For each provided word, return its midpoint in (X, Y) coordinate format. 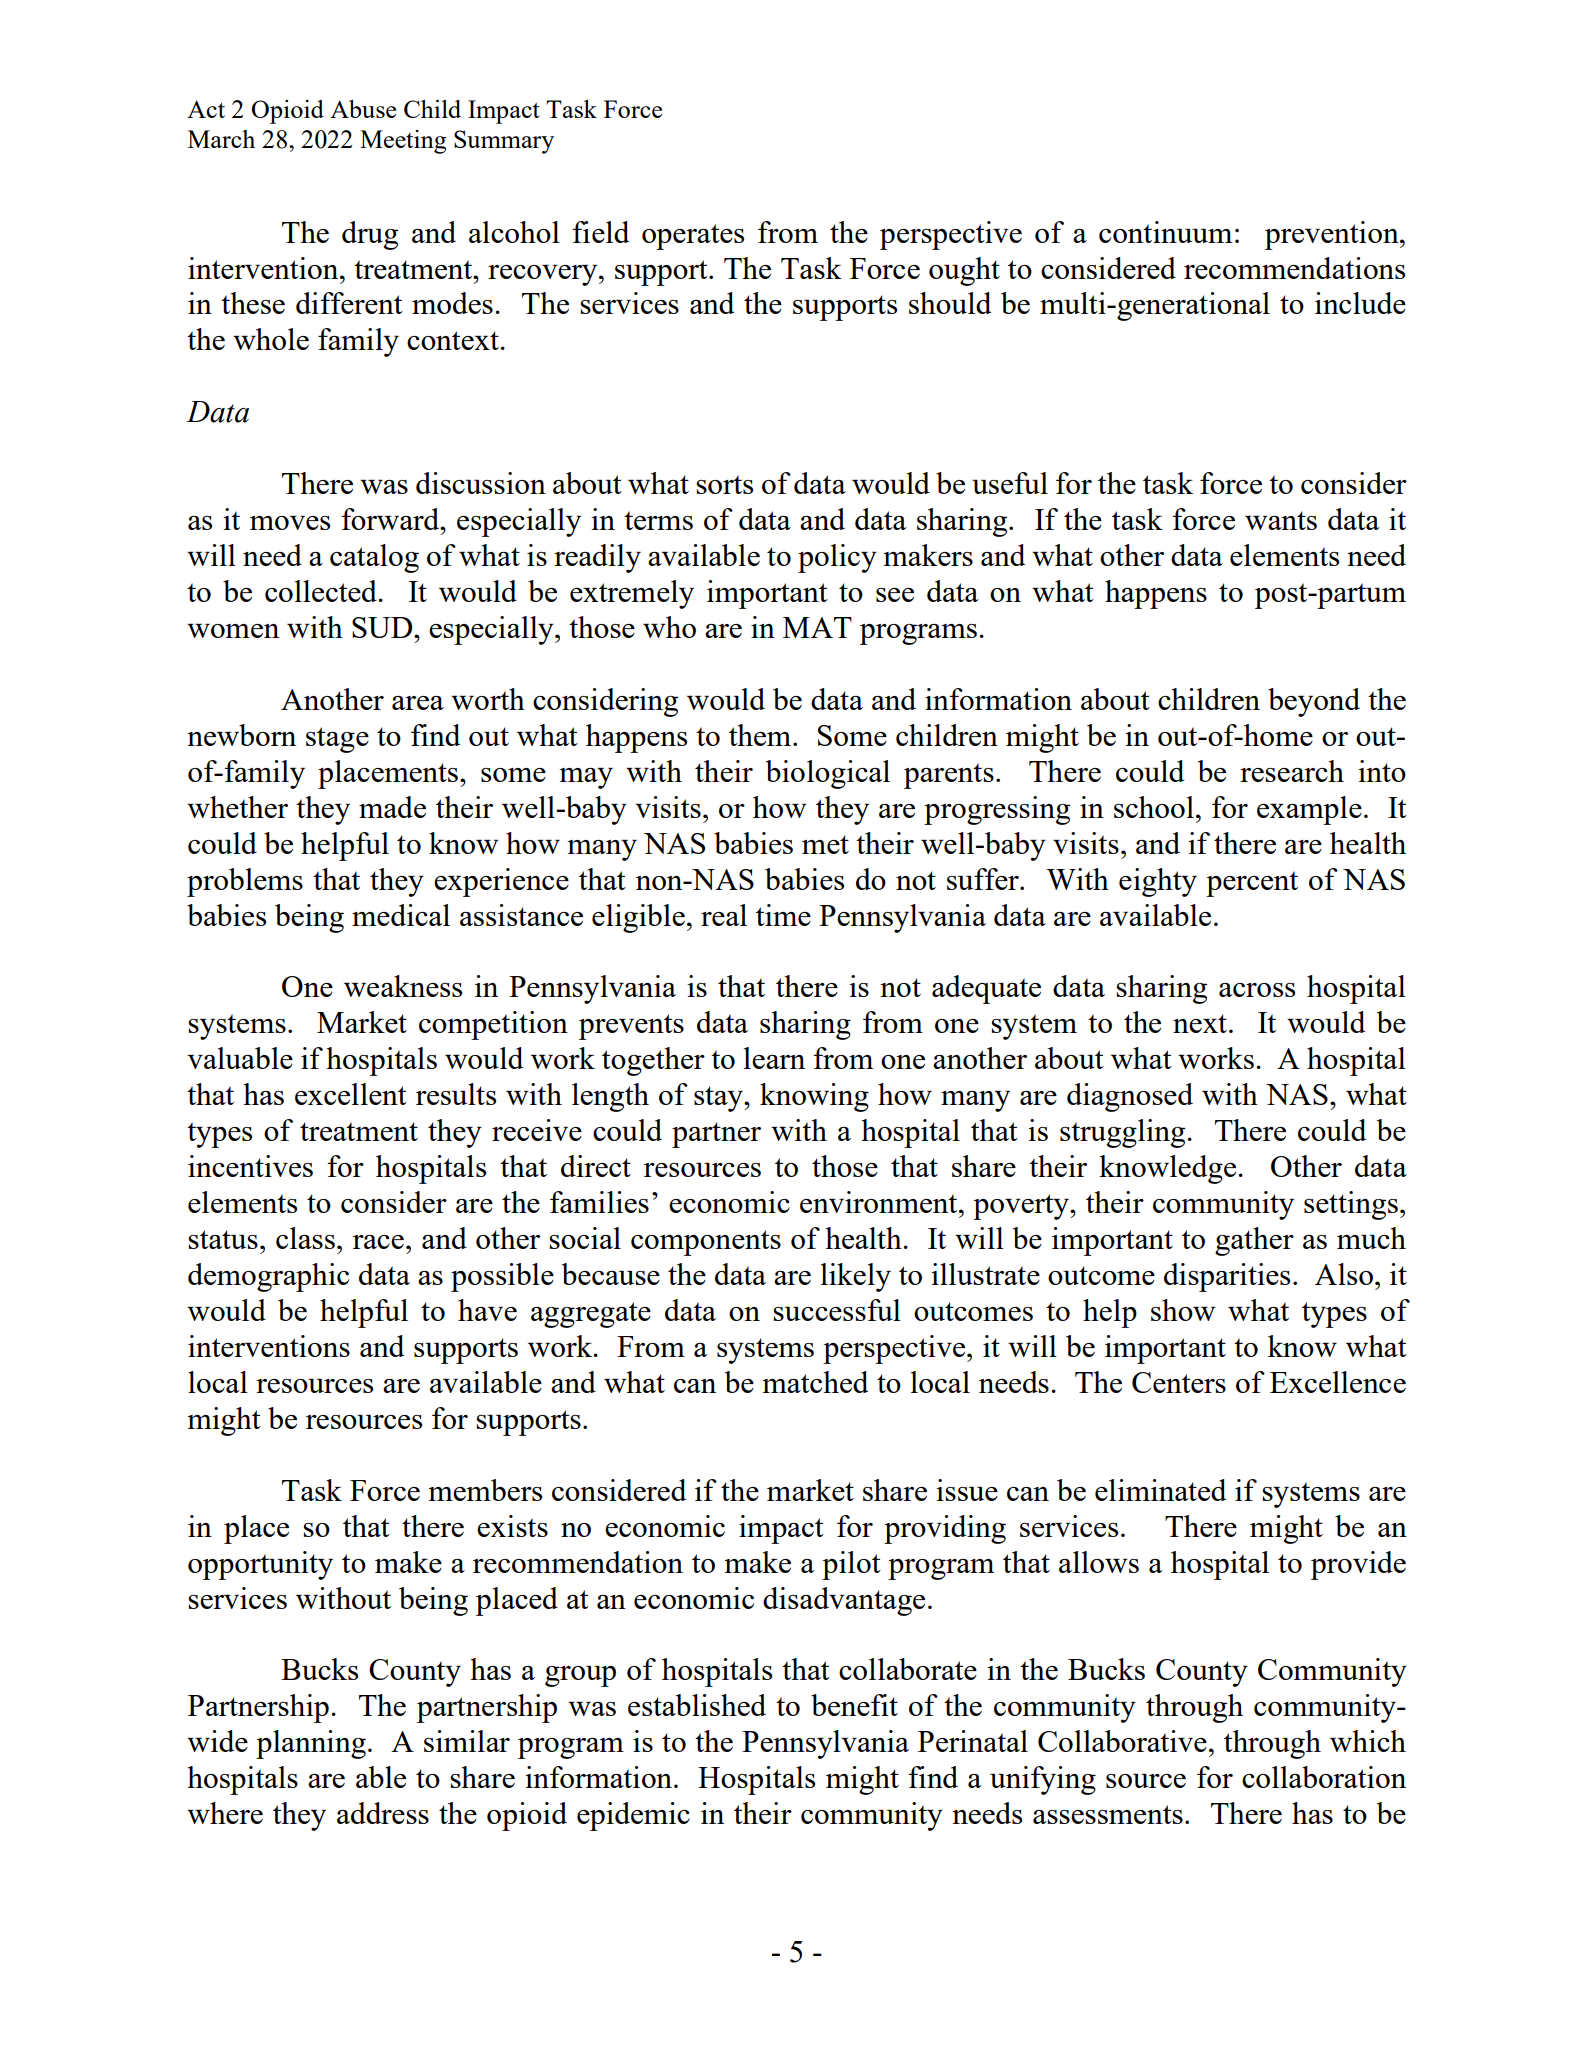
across (1257, 990)
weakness (403, 986)
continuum (1165, 232)
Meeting (403, 142)
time (783, 915)
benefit (854, 1705)
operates (693, 237)
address (383, 1813)
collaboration (1324, 1777)
